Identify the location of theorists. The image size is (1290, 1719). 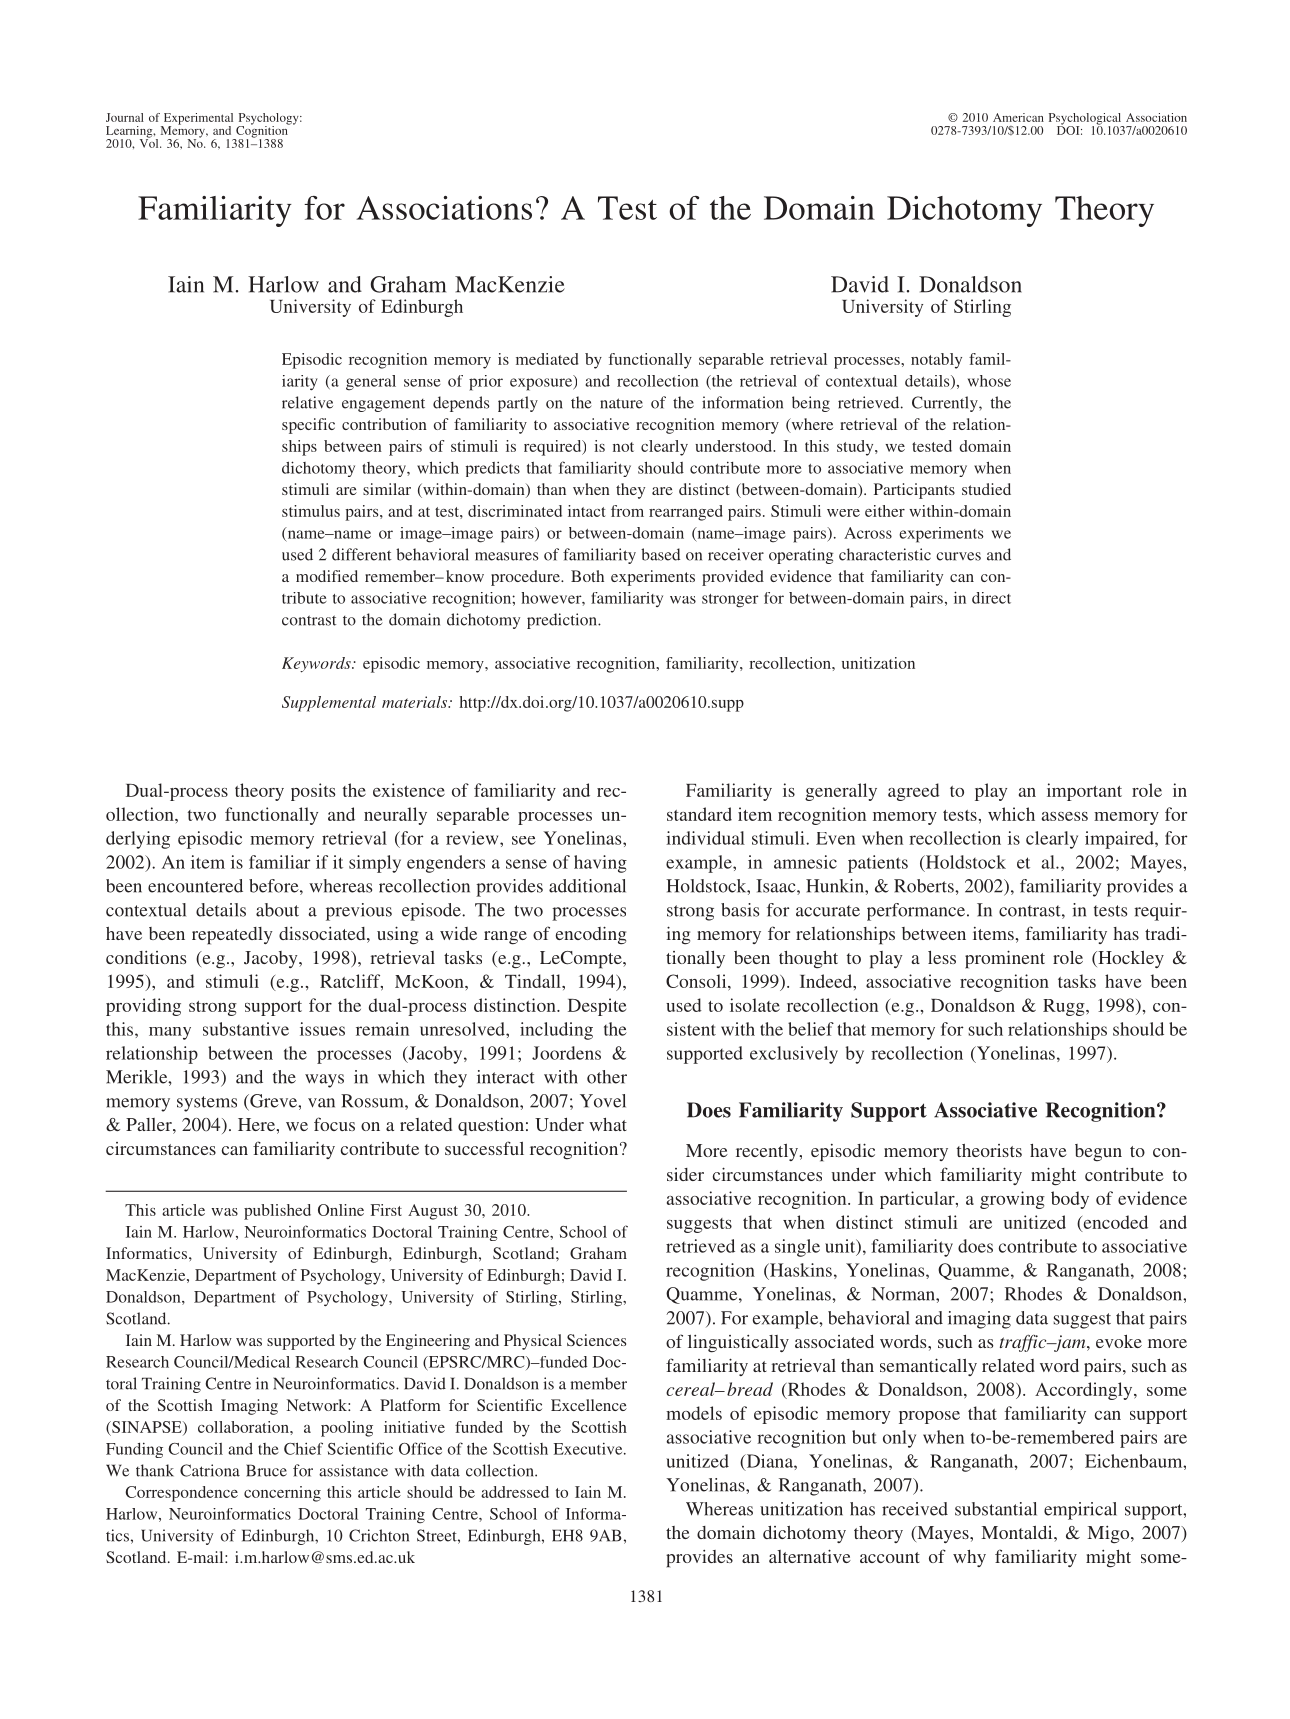
(989, 1150).
